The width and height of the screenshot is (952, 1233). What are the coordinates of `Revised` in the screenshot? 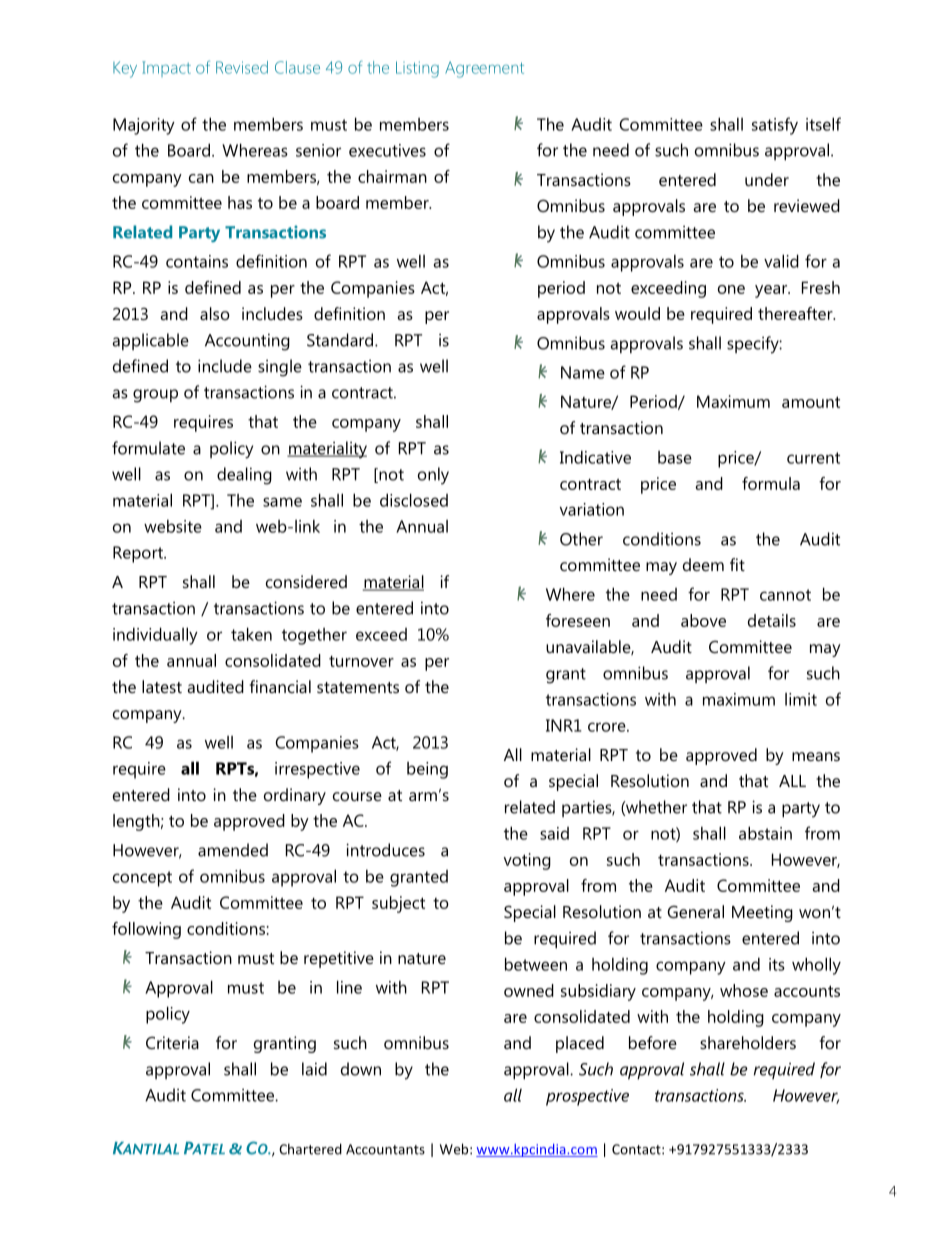 It's located at (242, 67).
